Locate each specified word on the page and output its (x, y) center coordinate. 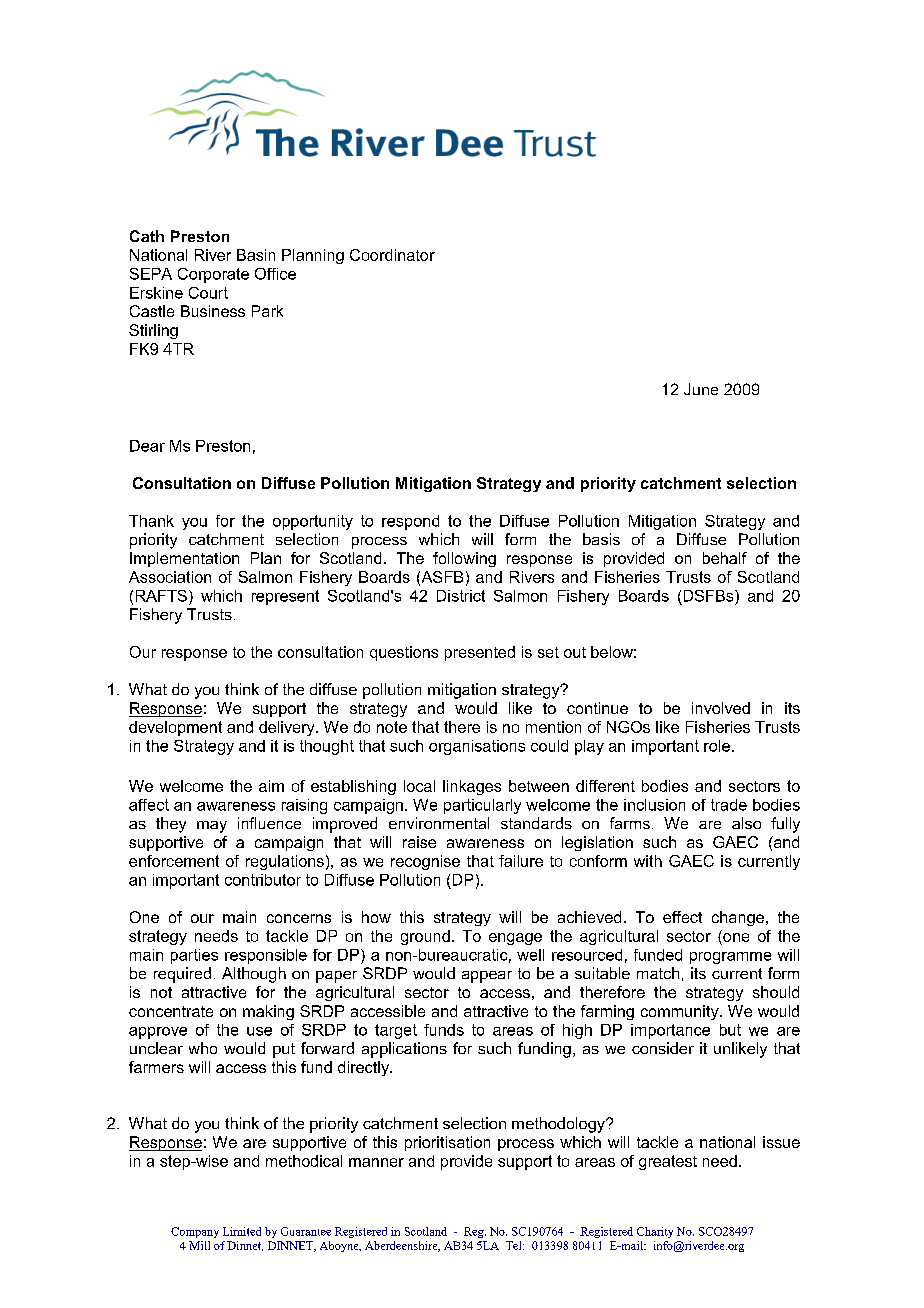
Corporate (213, 275)
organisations (477, 747)
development (175, 728)
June (701, 389)
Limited (242, 1231)
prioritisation (447, 1143)
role (717, 746)
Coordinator (392, 255)
